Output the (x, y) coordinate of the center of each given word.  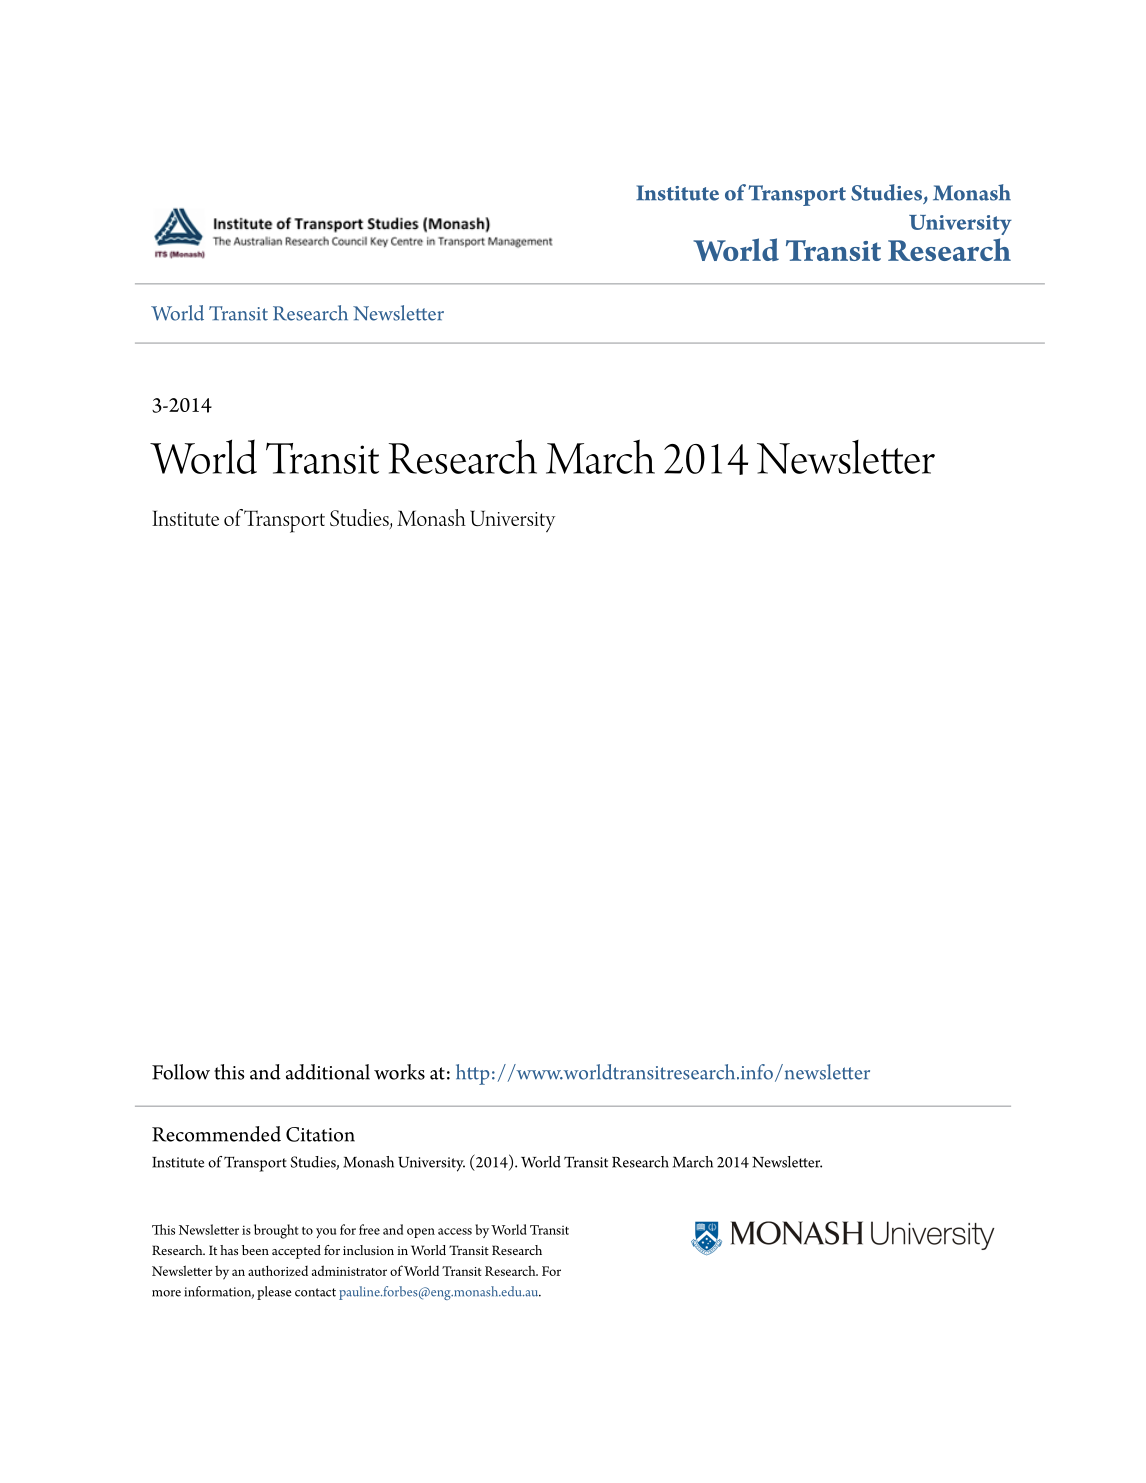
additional (328, 1072)
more (166, 1293)
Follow (181, 1072)
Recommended (216, 1134)
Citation (320, 1134)
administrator (349, 1270)
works (399, 1072)
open (421, 1233)
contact (315, 1292)
